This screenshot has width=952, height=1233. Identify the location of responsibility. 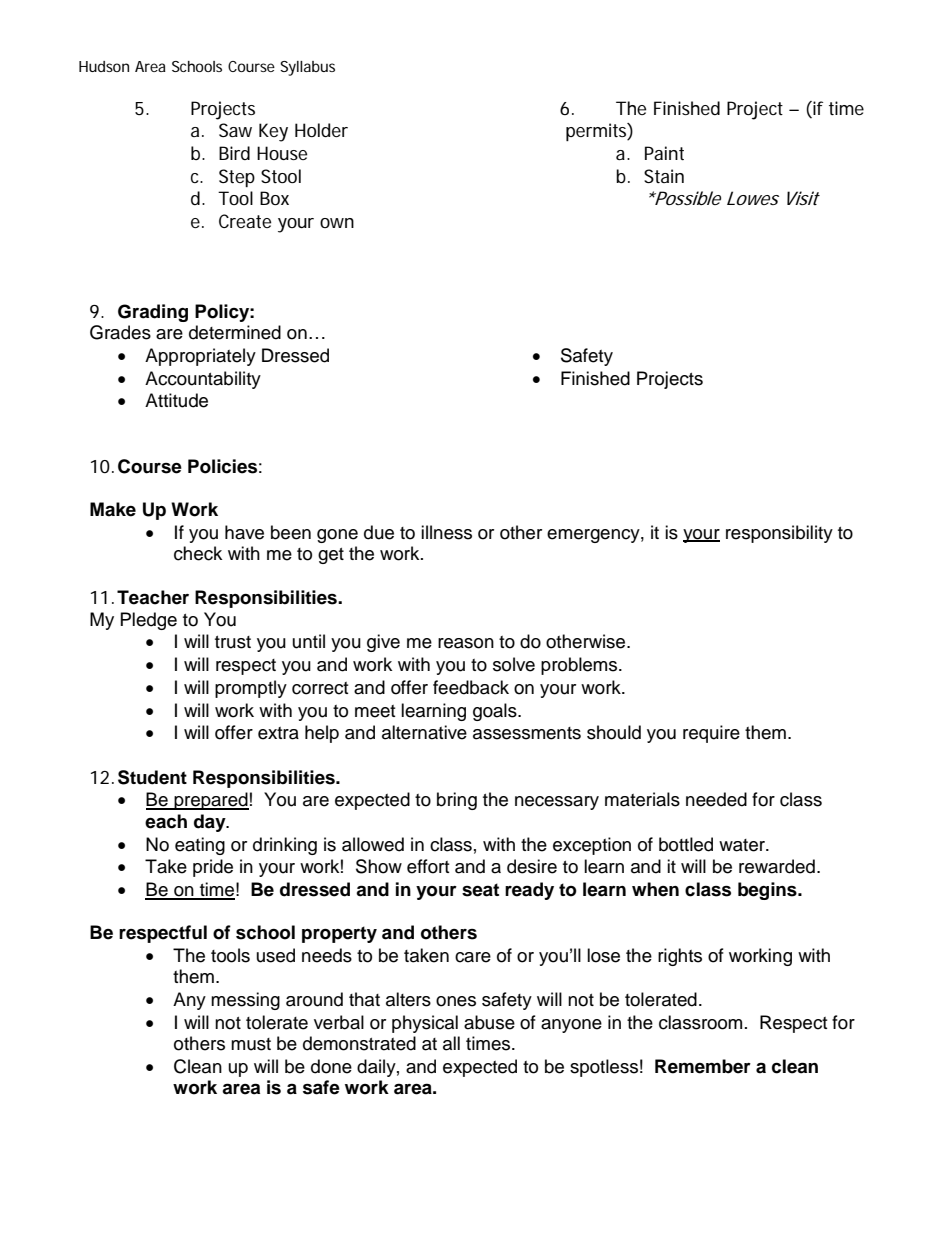
(779, 534).
